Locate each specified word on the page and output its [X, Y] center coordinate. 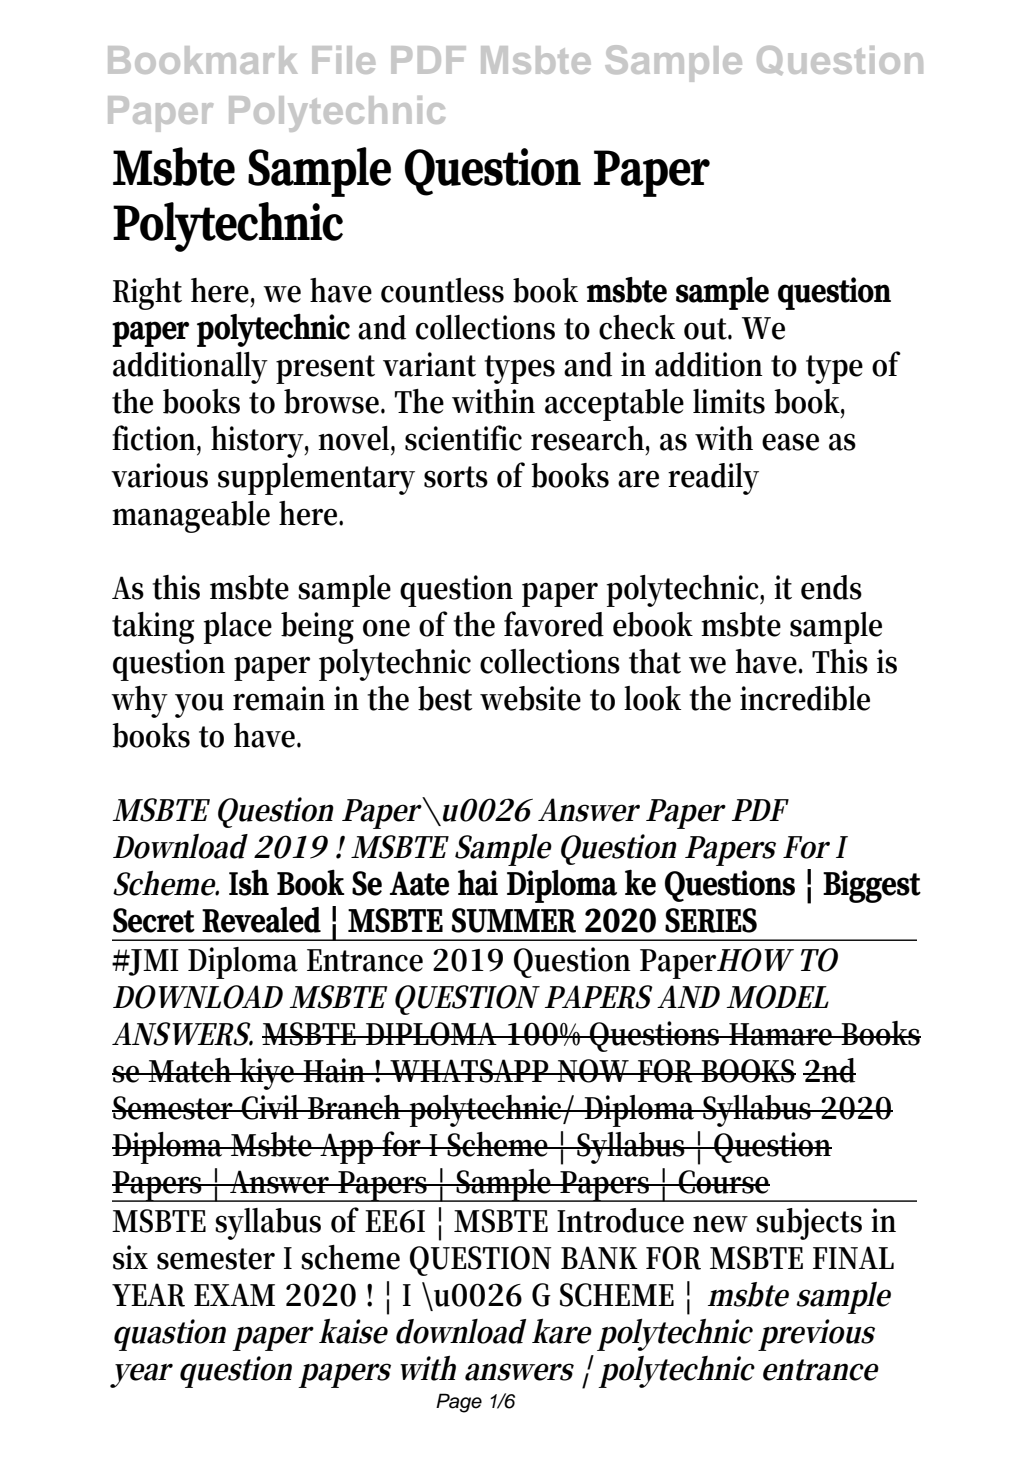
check [637, 327]
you [199, 705]
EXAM [234, 1294]
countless [442, 290]
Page [459, 1403]
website [530, 698]
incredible [805, 698]
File [343, 60]
